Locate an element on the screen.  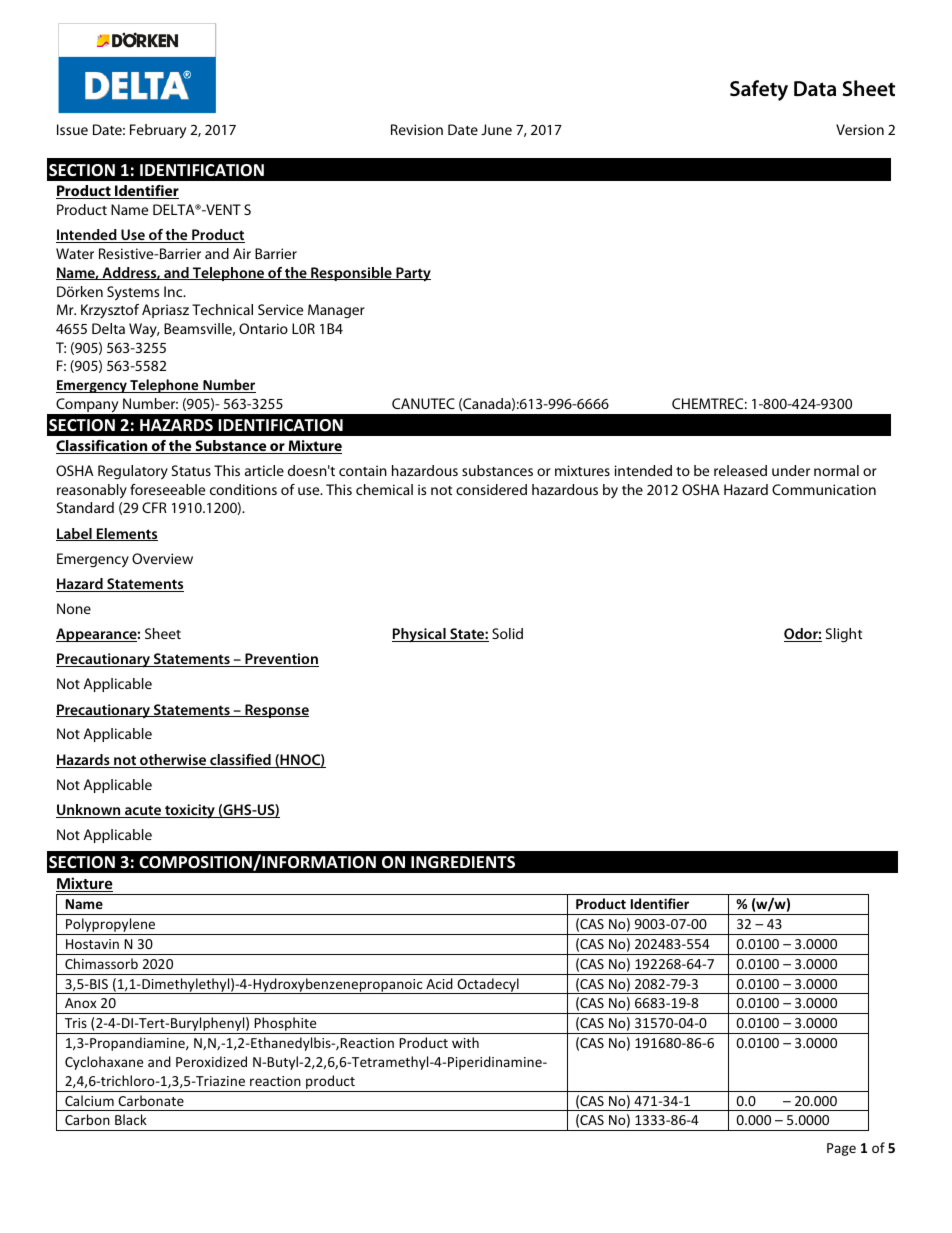
February is located at coordinates (158, 131).
